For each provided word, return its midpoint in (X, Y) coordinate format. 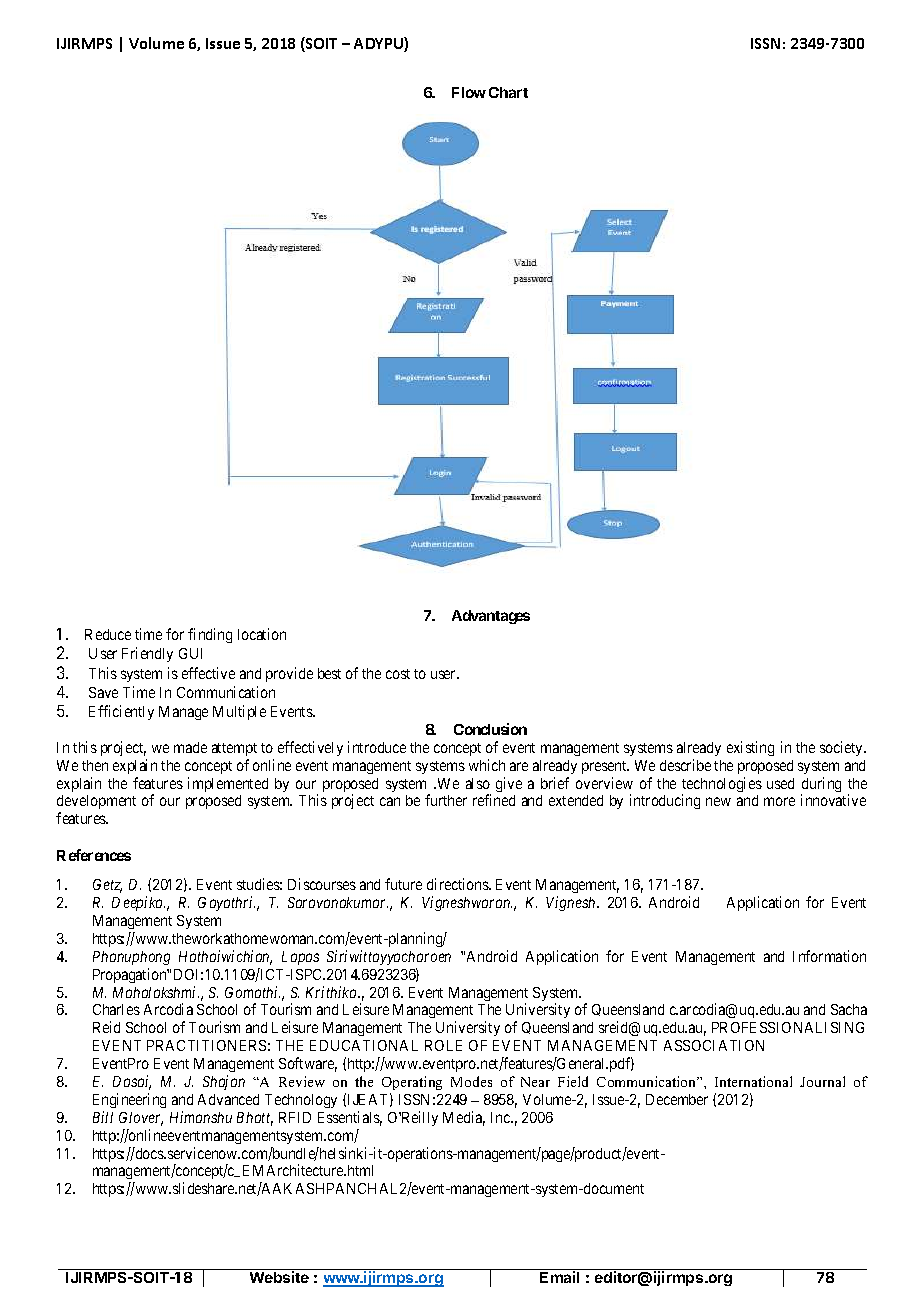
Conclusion (490, 729)
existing (750, 748)
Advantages (491, 617)
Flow (469, 92)
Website (279, 1277)
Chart (508, 92)
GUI (190, 653)
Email (559, 1277)
